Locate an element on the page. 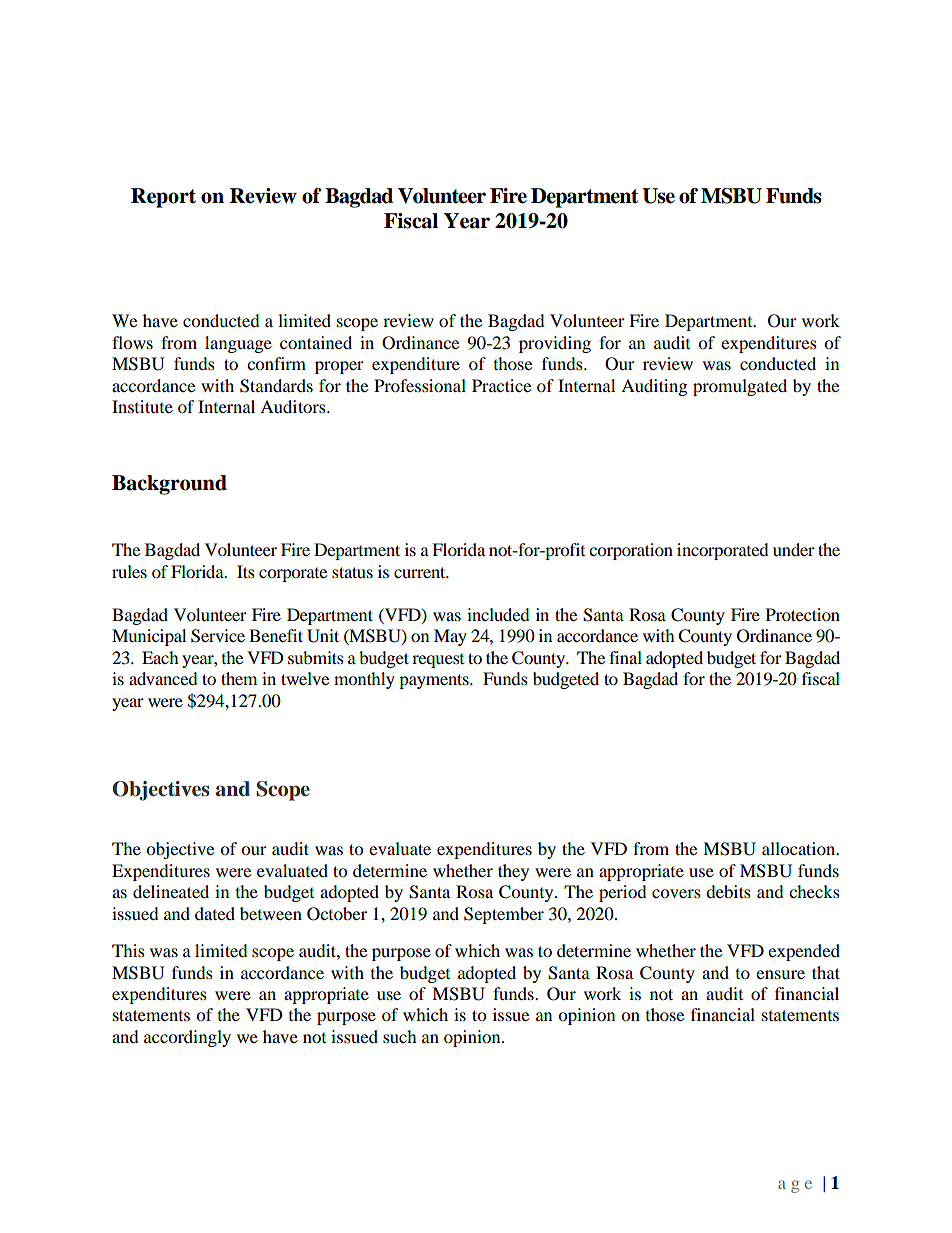 Image resolution: width=952 pixels, height=1233 pixels. corporation is located at coordinates (631, 551).
